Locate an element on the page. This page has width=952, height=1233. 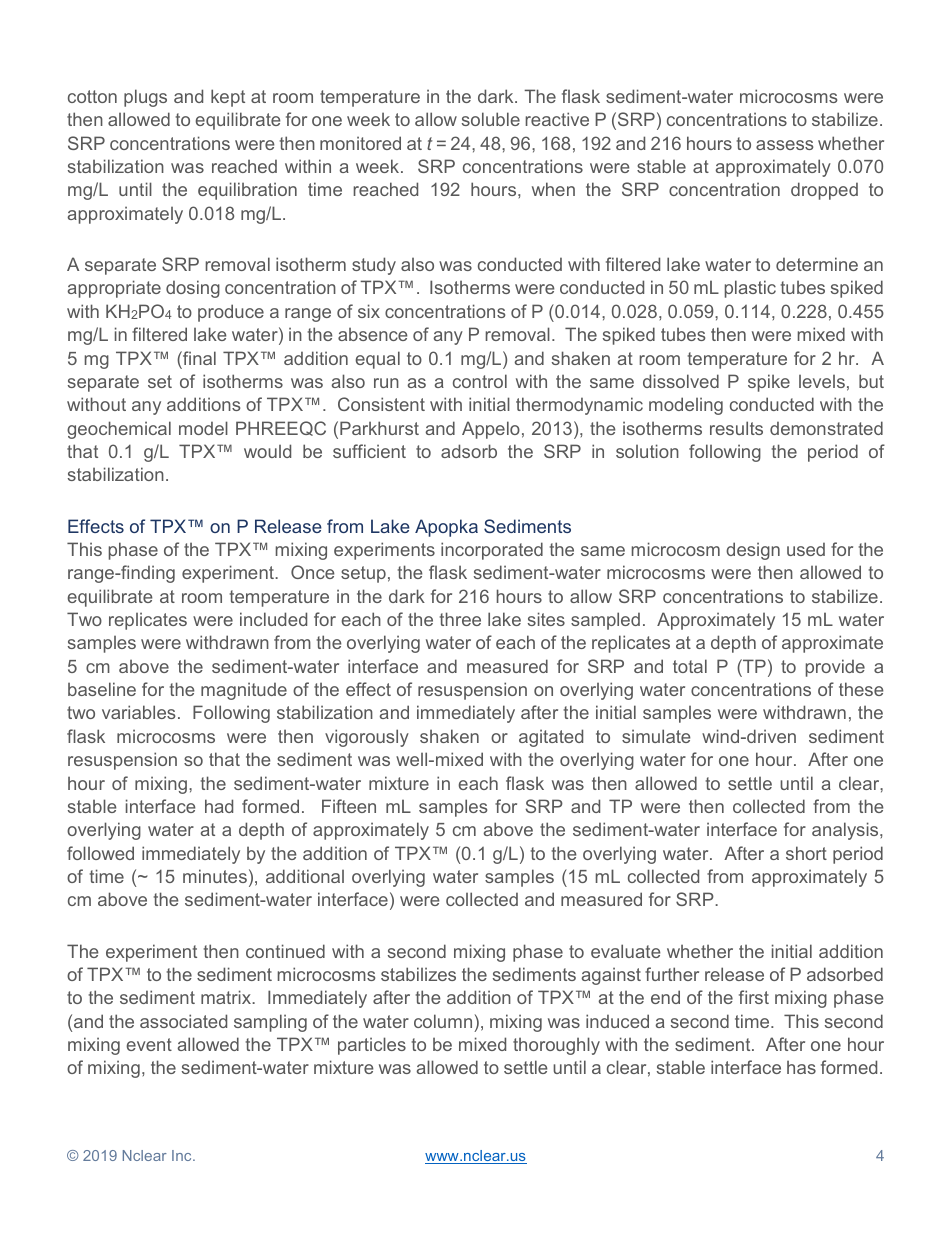
column is located at coordinates (443, 1021).
